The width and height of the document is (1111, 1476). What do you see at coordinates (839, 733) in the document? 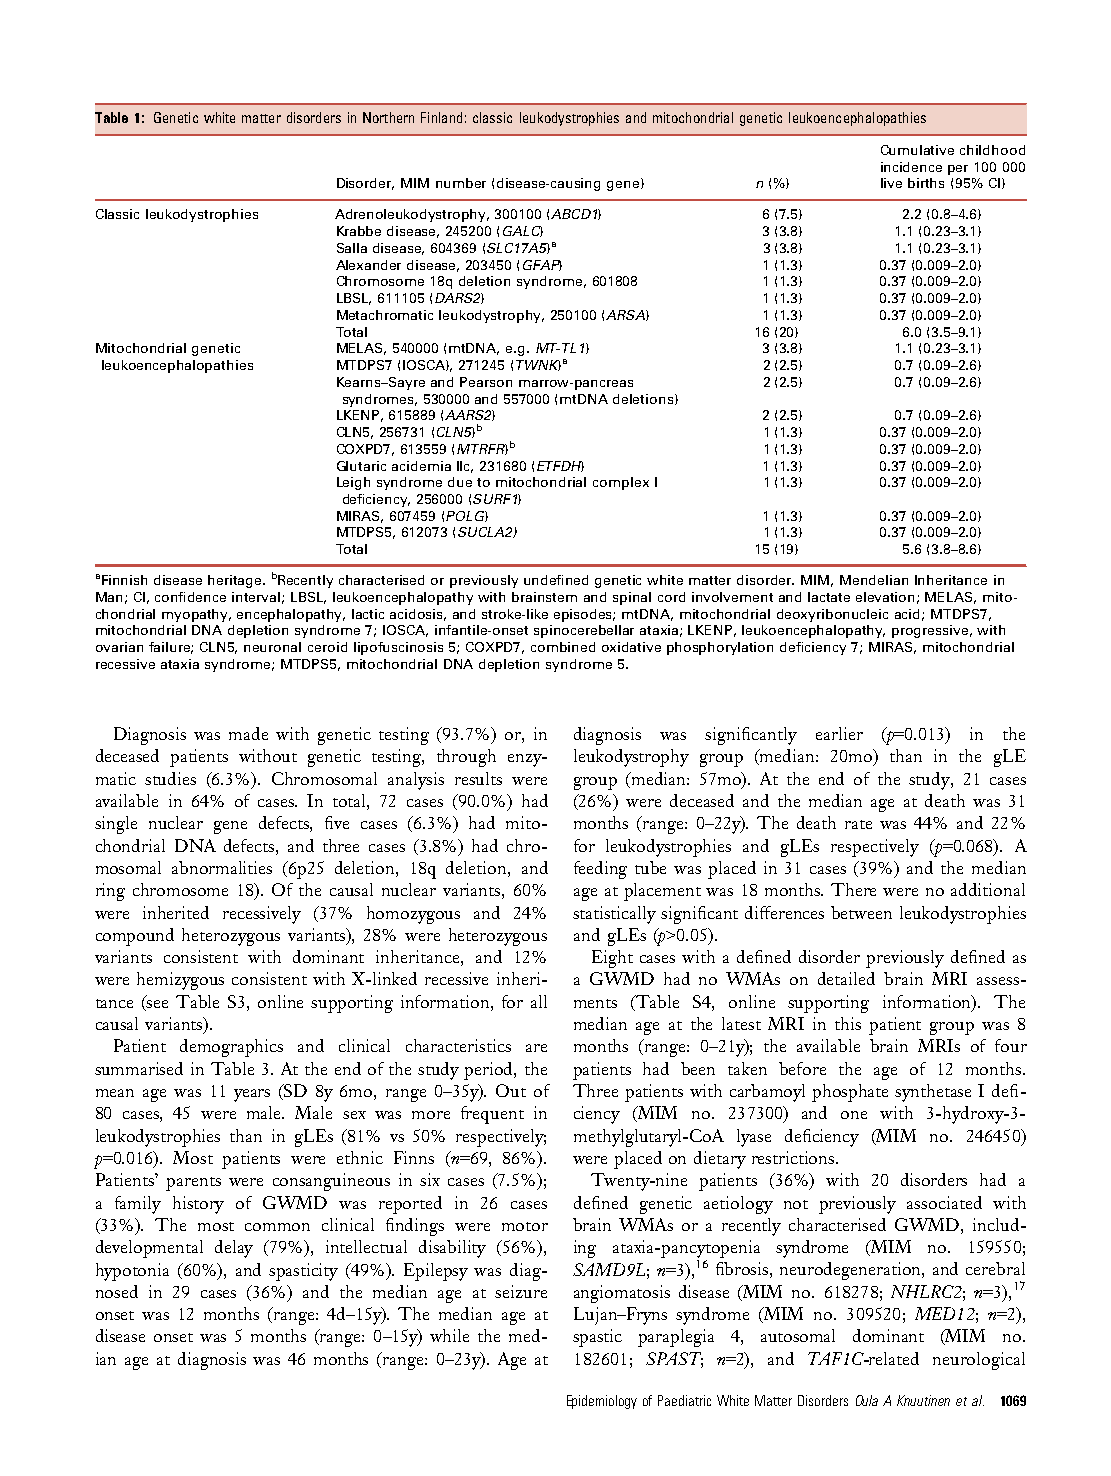
I see `earlier` at bounding box center [839, 733].
